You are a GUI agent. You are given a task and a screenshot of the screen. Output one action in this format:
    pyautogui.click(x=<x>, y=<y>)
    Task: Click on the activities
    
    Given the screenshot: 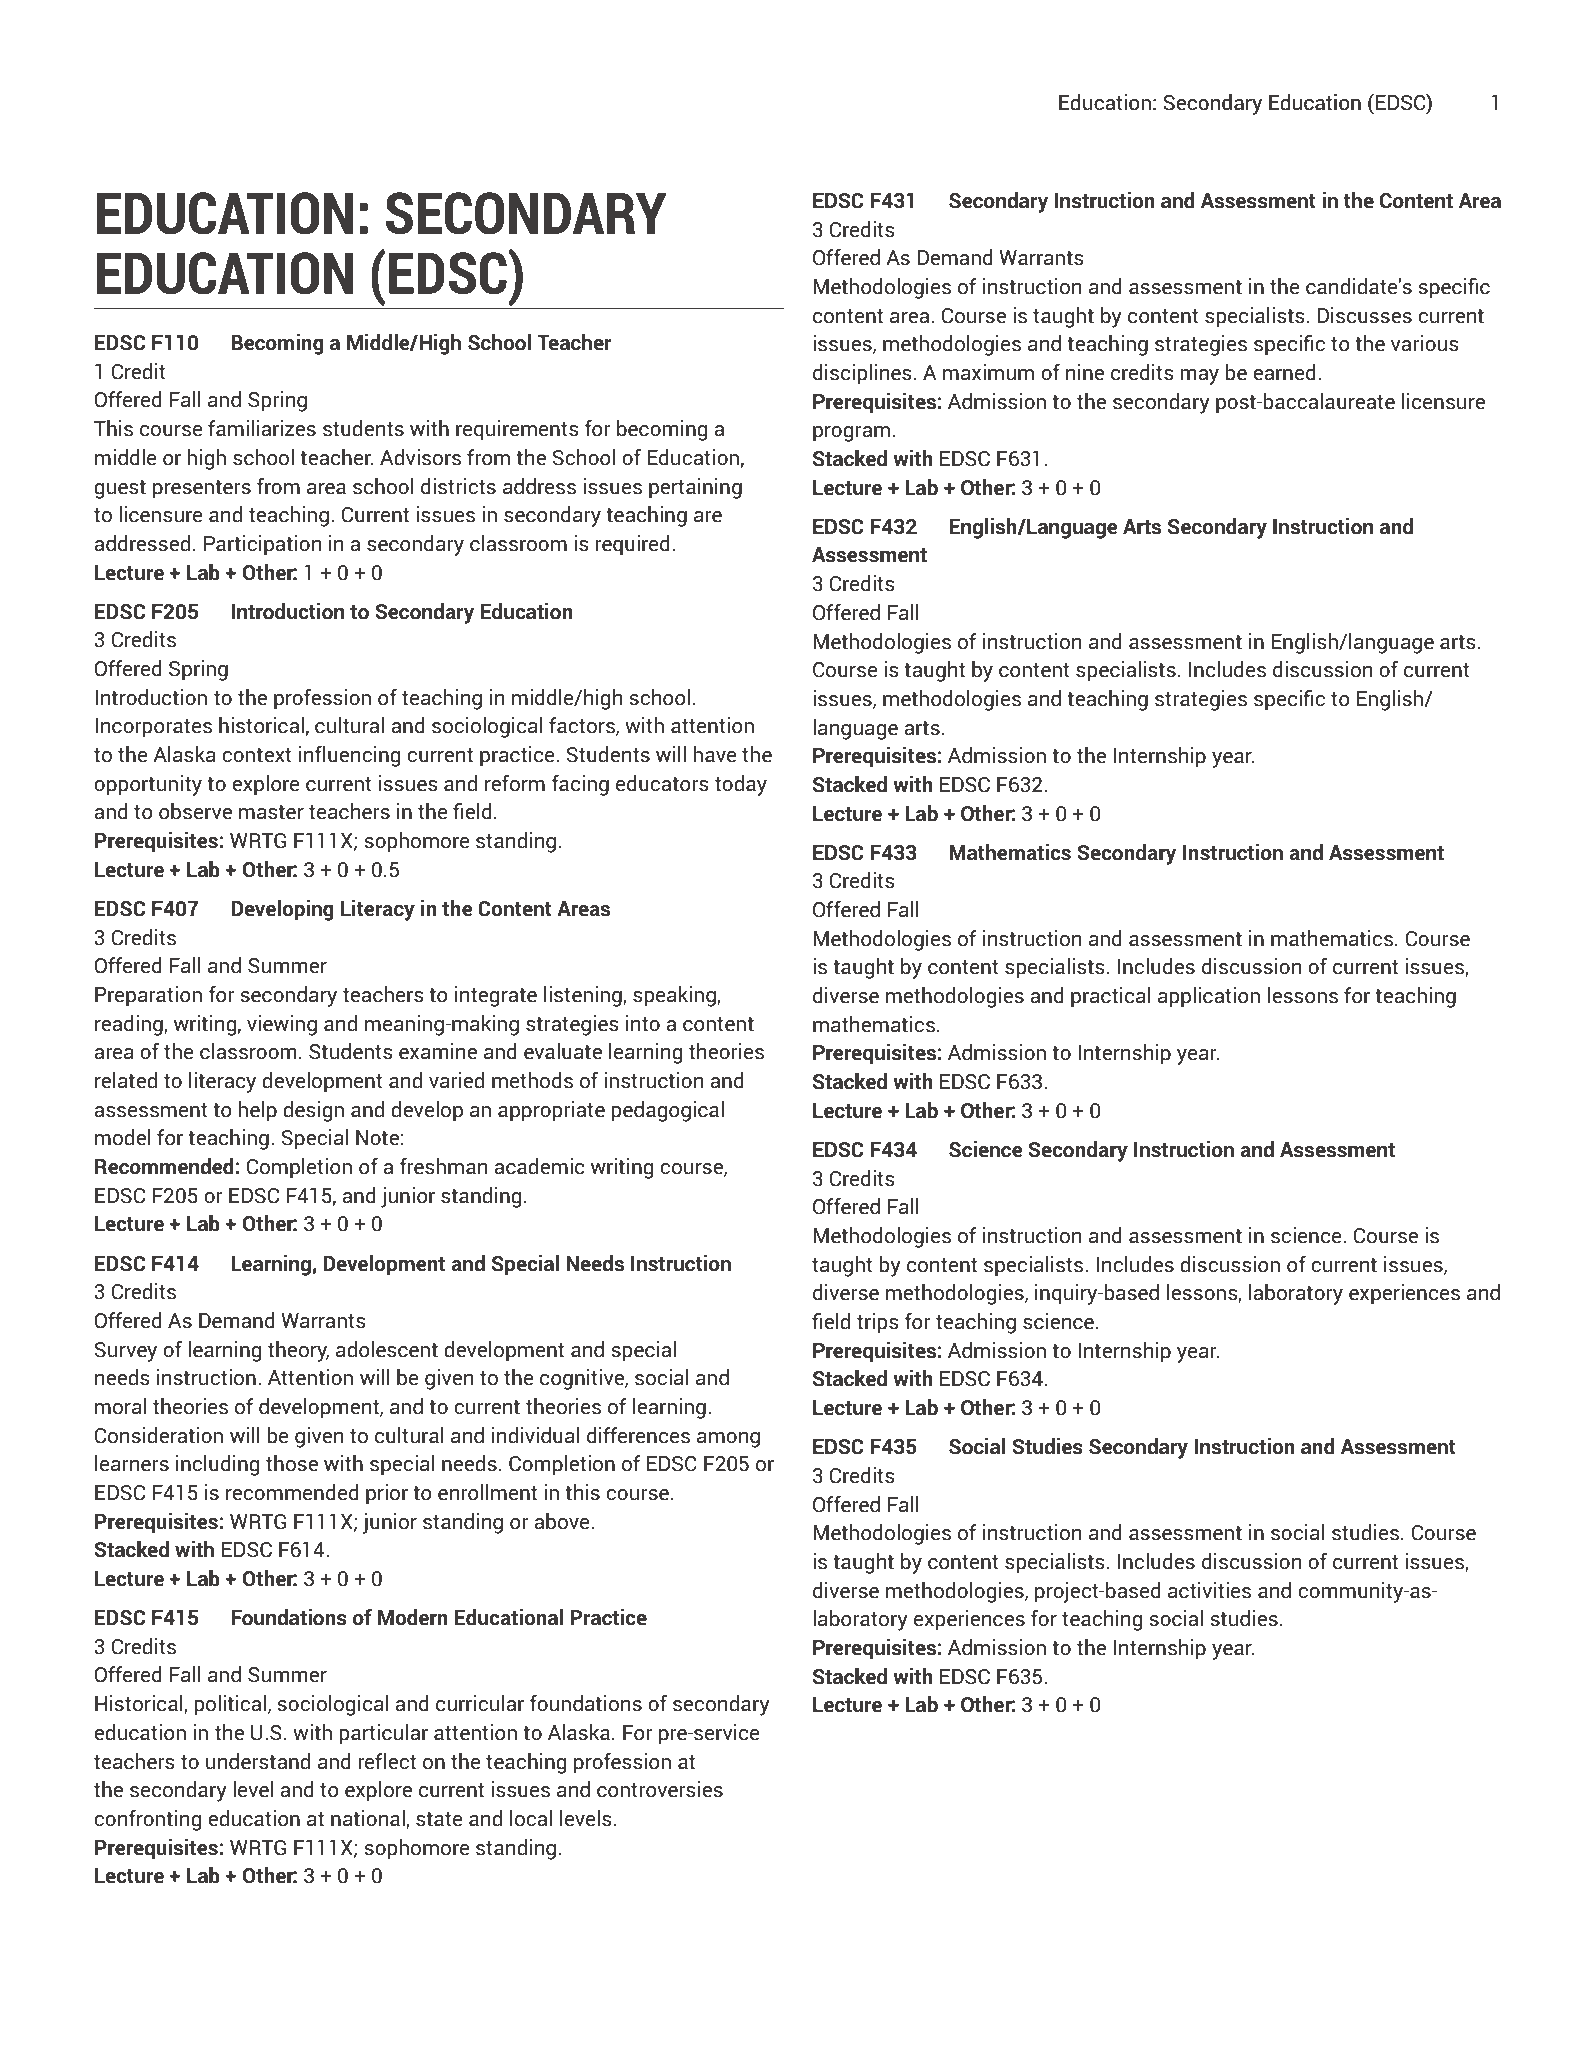 What is the action you would take?
    pyautogui.click(x=1209, y=1590)
